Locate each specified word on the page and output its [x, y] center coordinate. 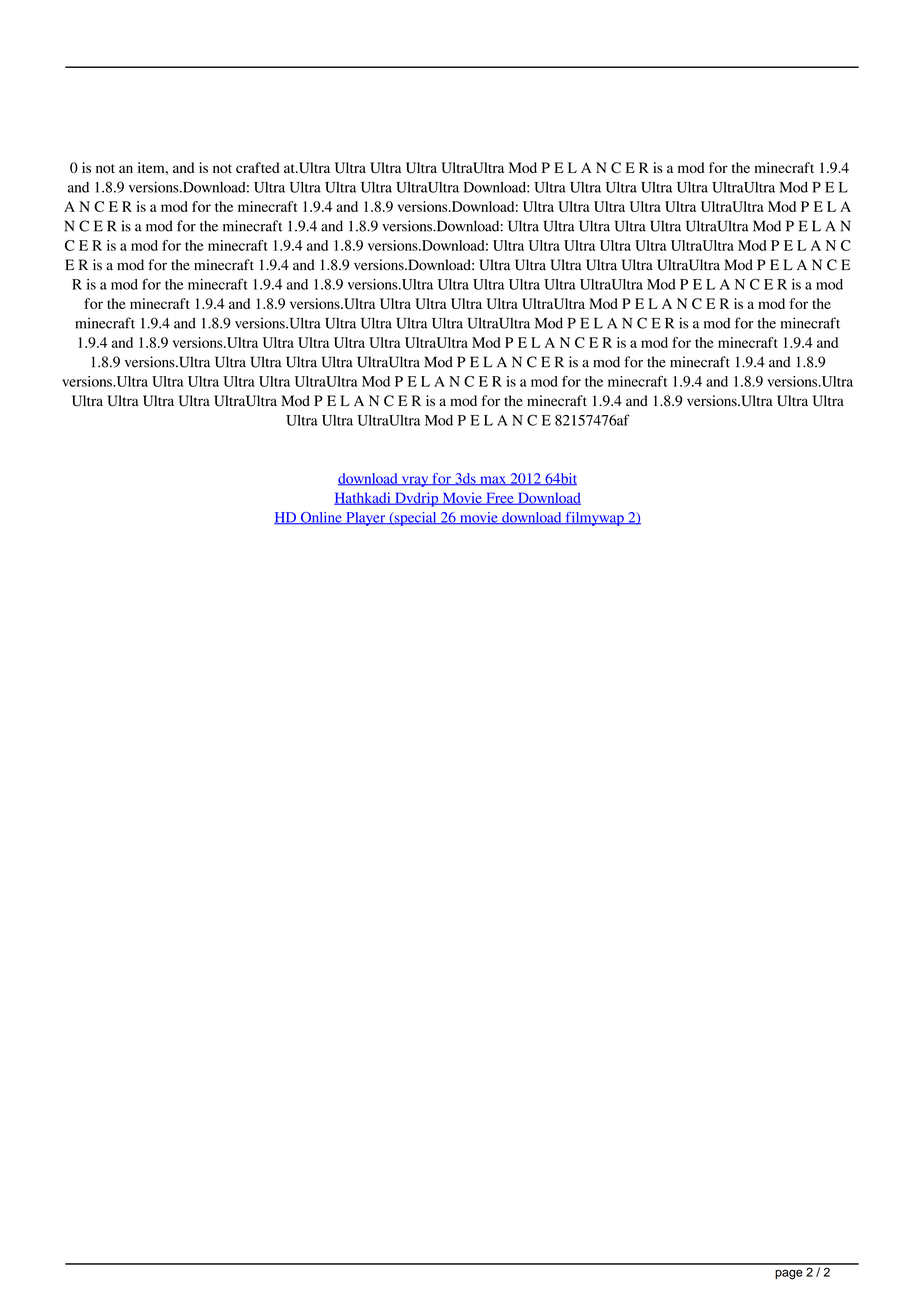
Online [321, 518]
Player [366, 519]
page [789, 1274]
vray [415, 481]
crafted [257, 167]
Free [500, 498]
